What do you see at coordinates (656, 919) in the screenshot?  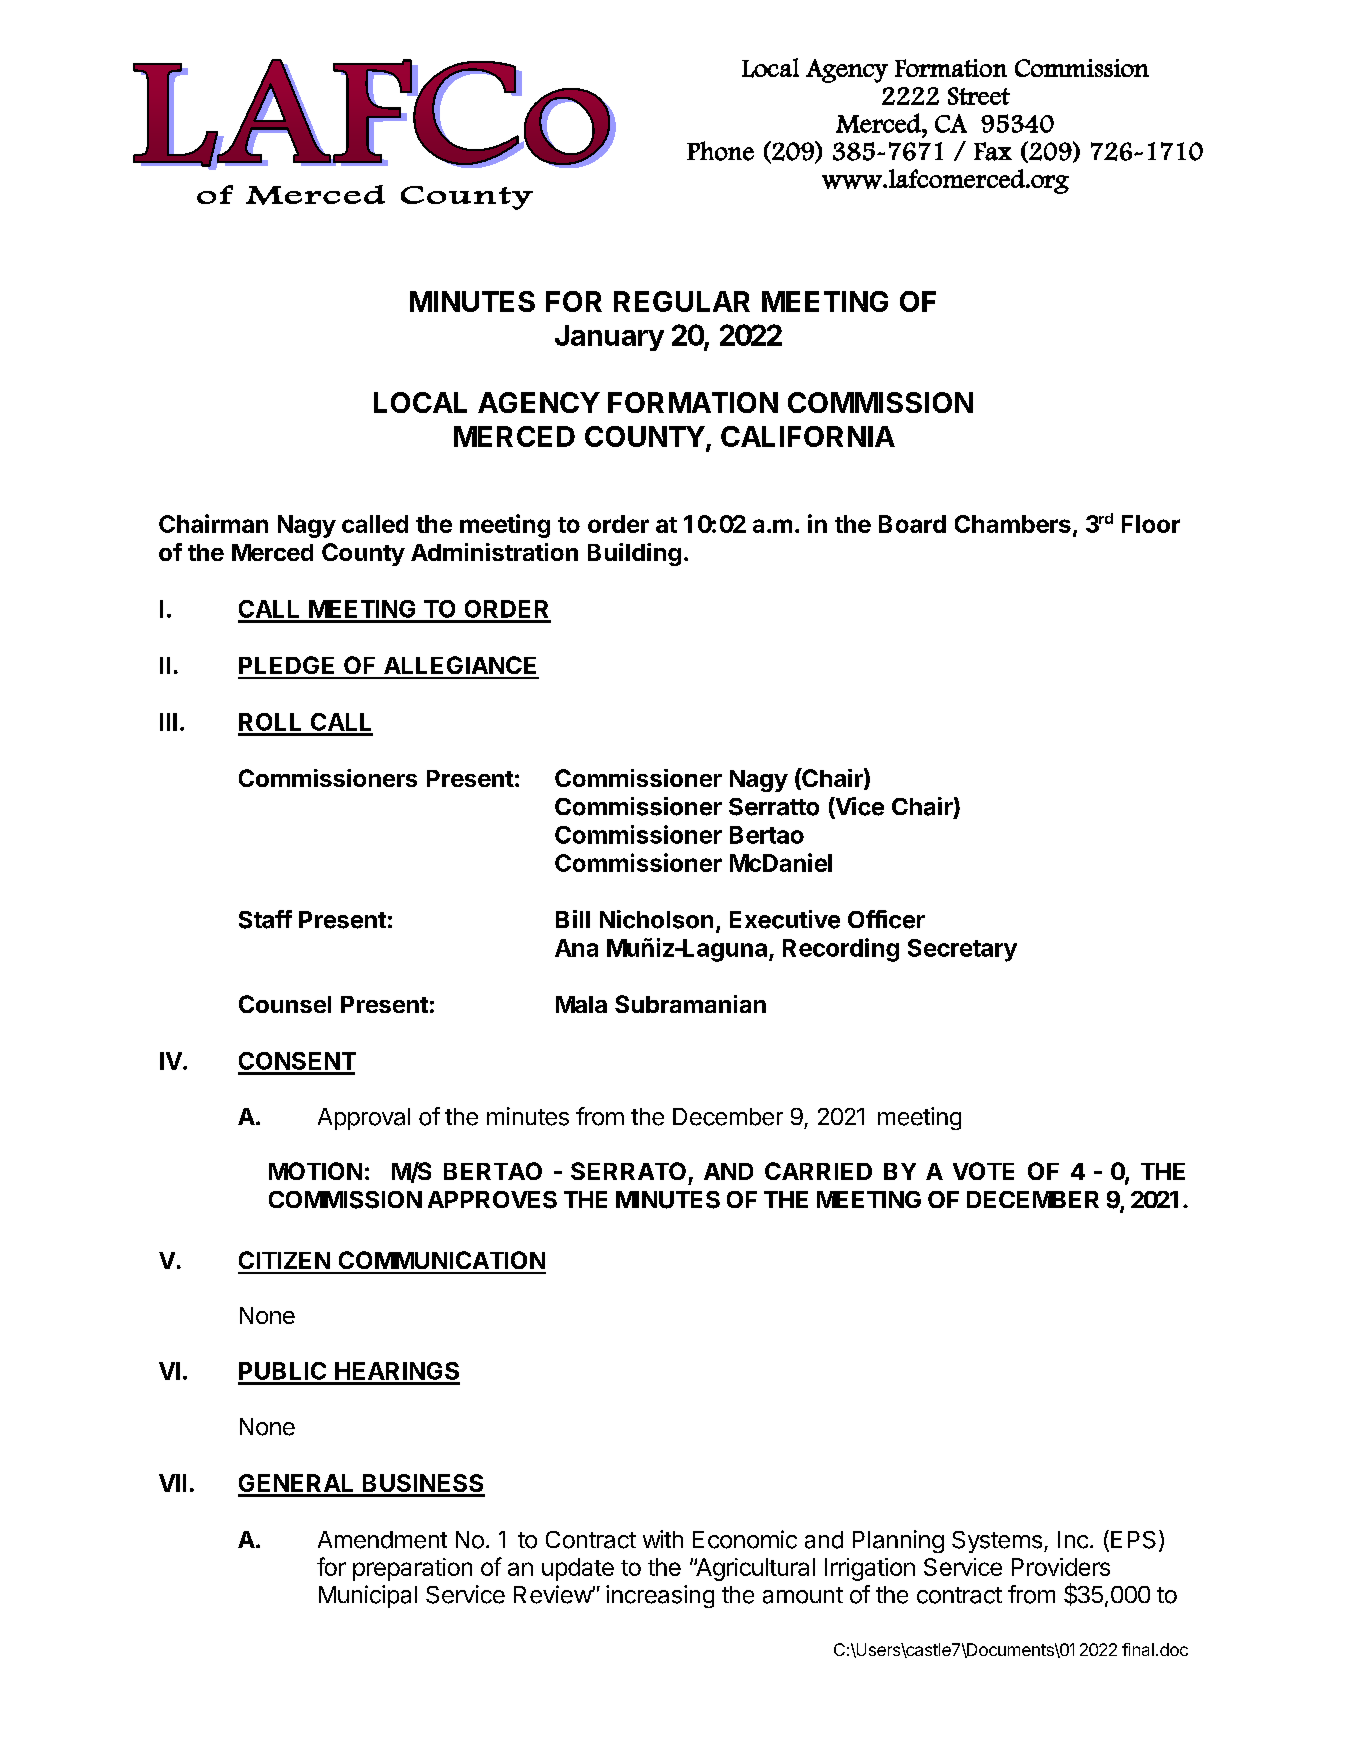 I see `Nicholson` at bounding box center [656, 919].
